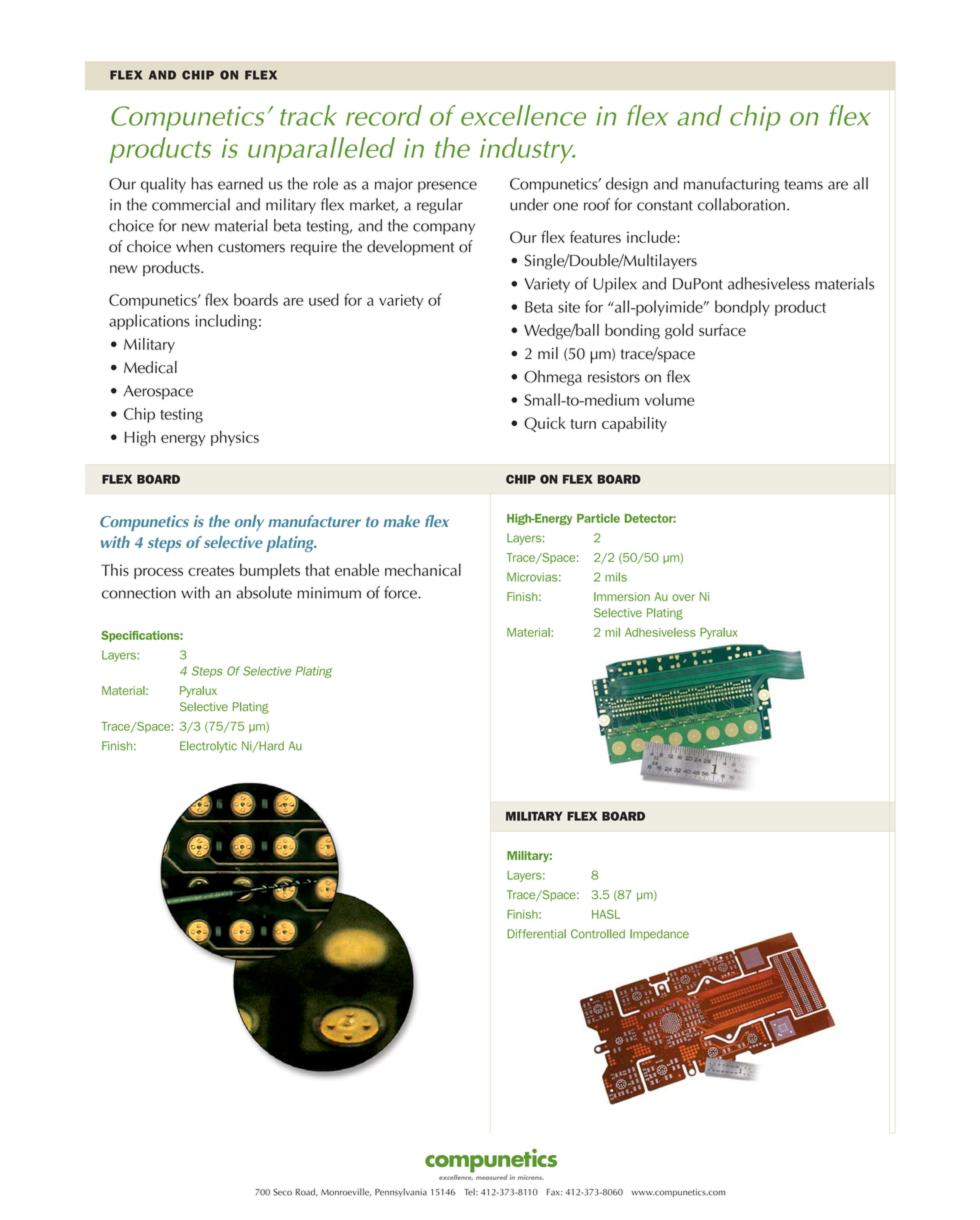  Describe the element at coordinates (423, 569) in the screenshot. I see `mechanical` at that location.
